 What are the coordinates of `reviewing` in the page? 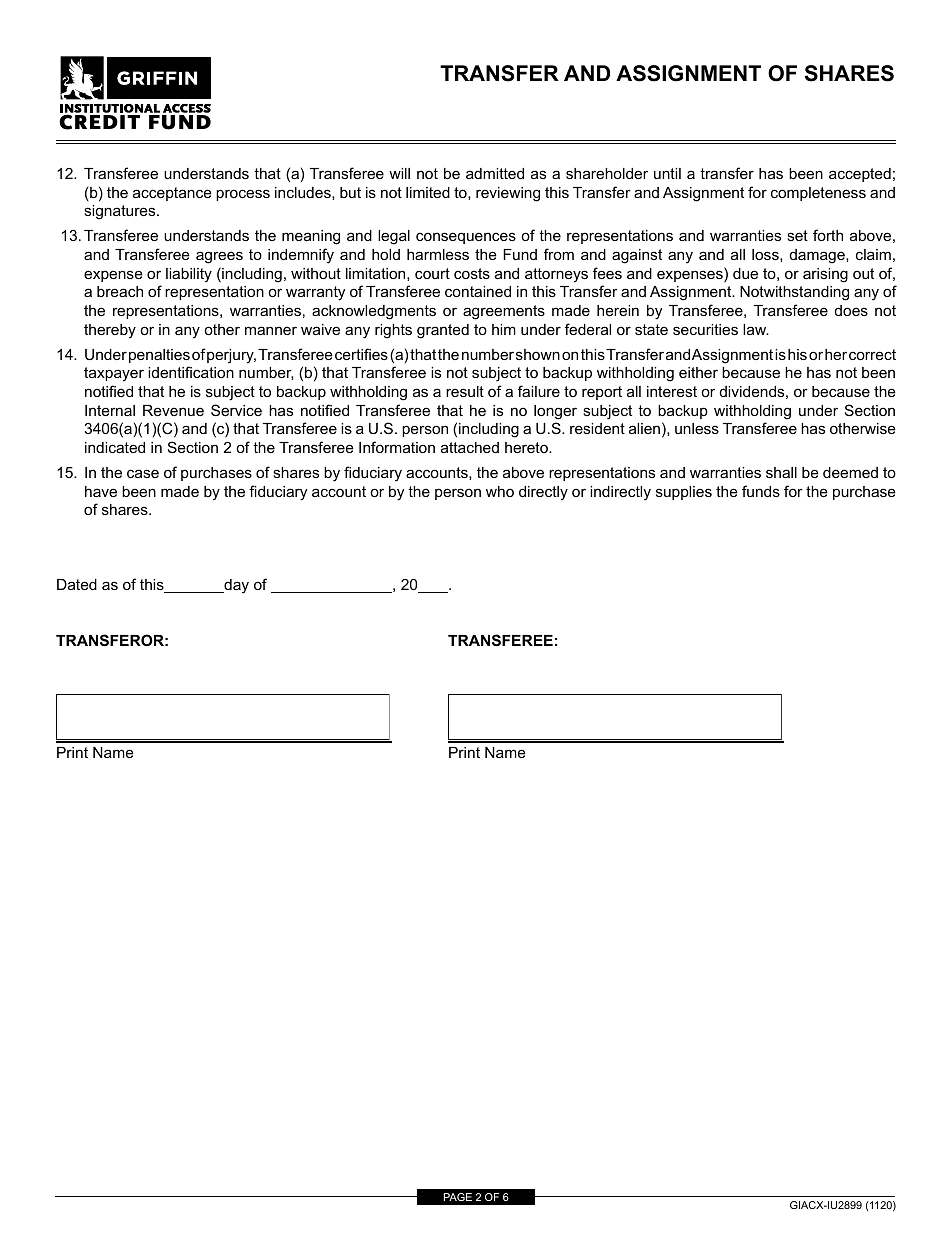 It's located at (508, 194).
